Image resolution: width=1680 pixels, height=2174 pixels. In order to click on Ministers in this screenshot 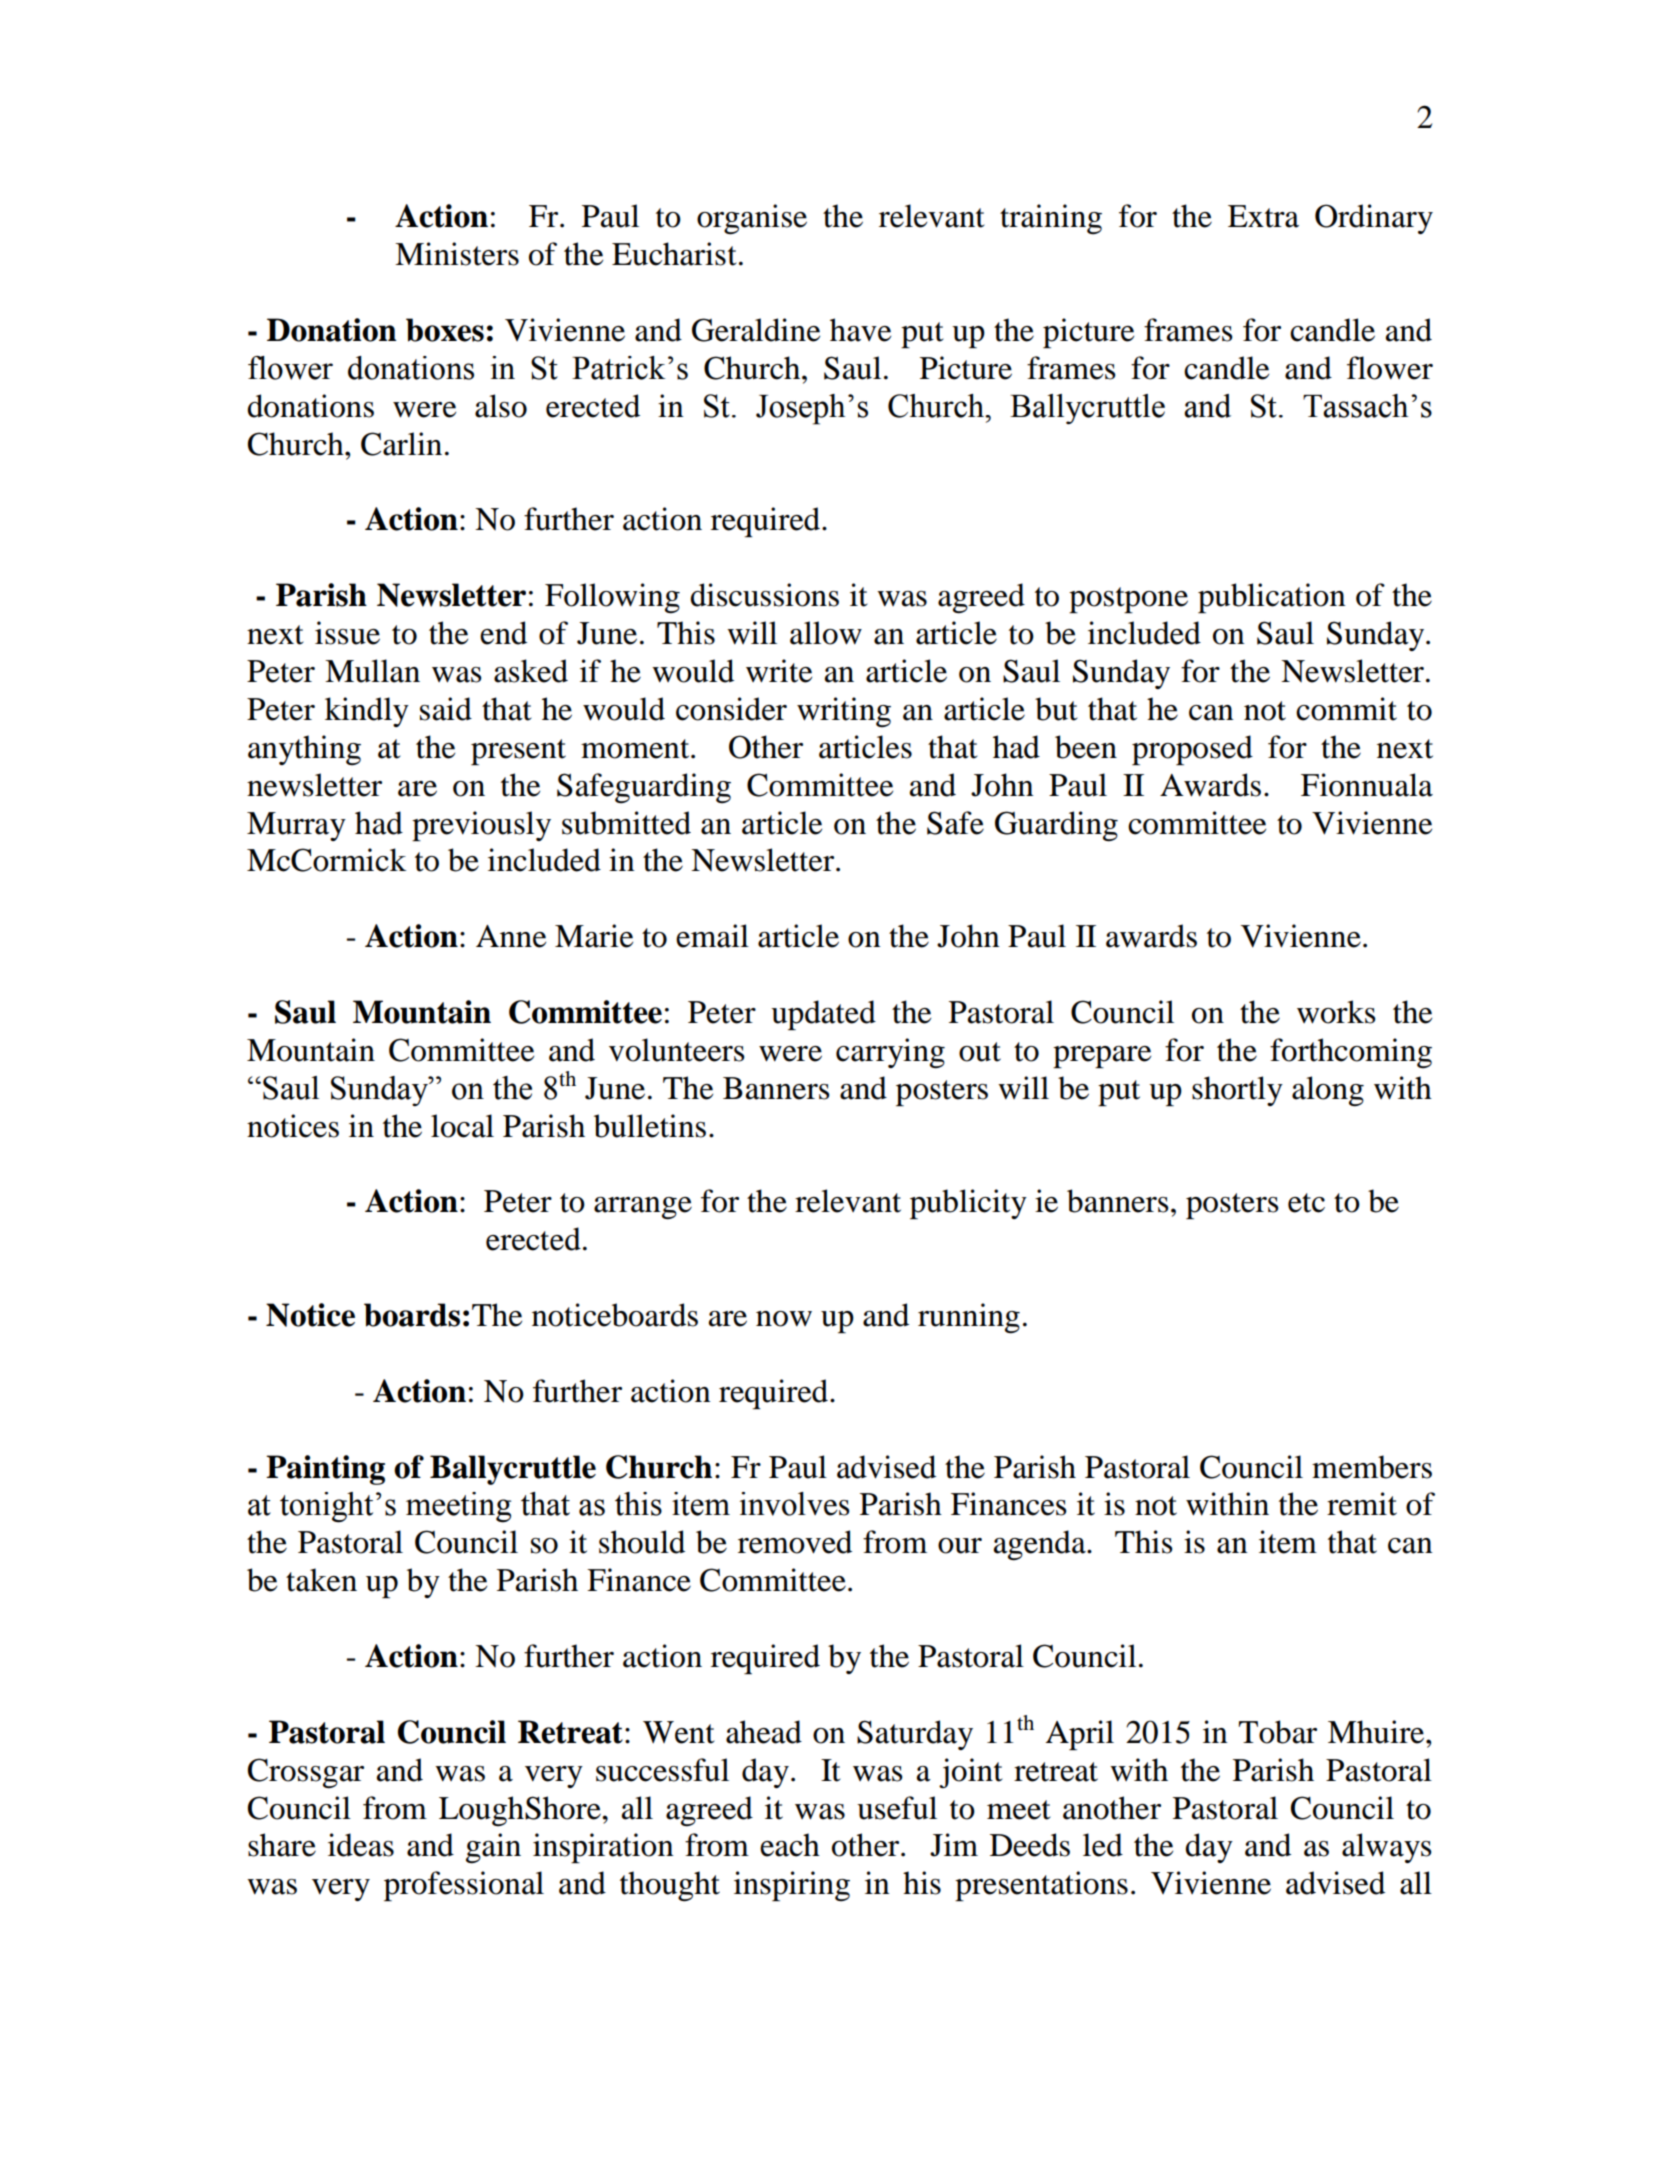, I will do `click(457, 254)`.
